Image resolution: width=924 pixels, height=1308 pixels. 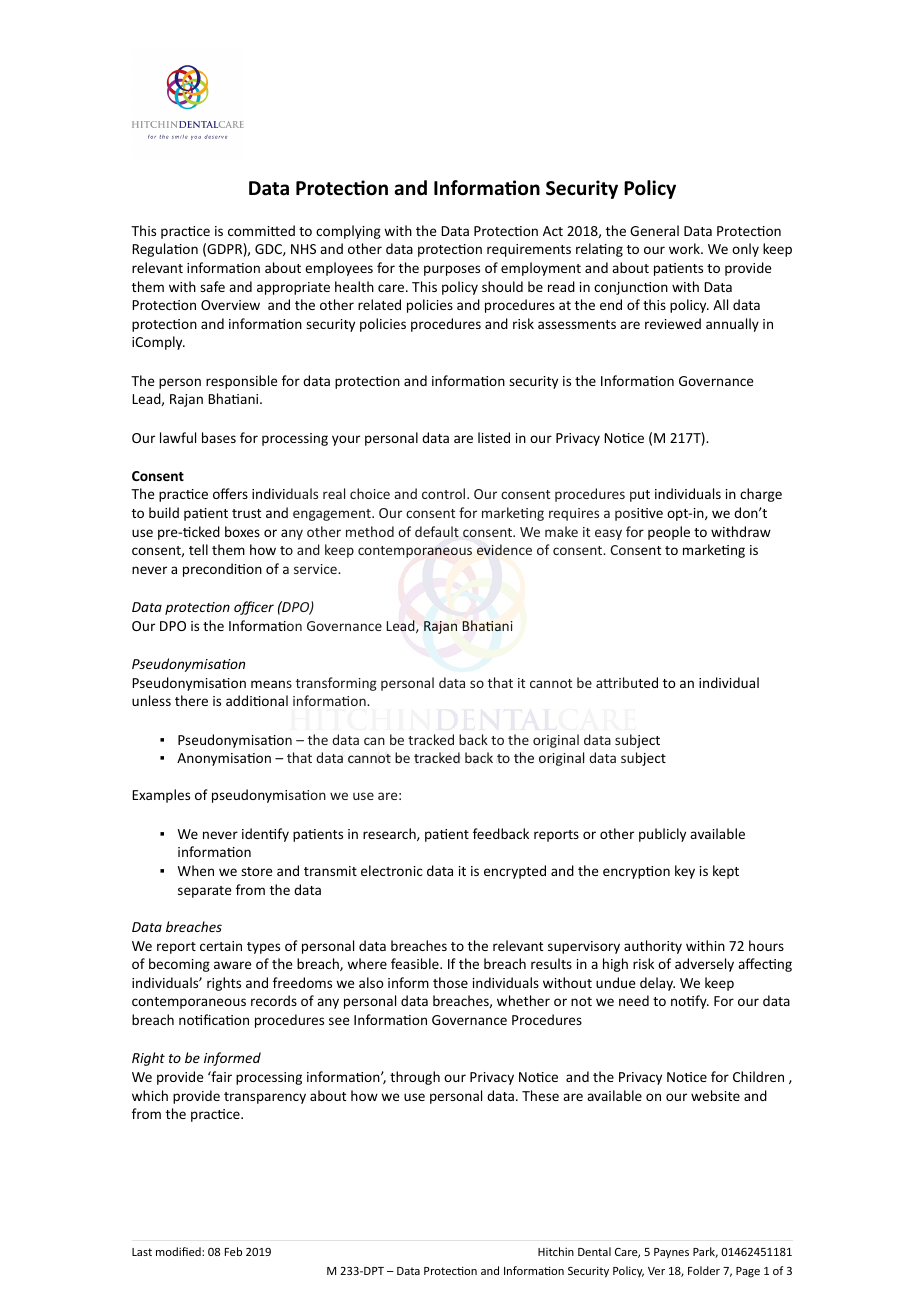 What do you see at coordinates (191, 700) in the page?
I see `there` at bounding box center [191, 700].
